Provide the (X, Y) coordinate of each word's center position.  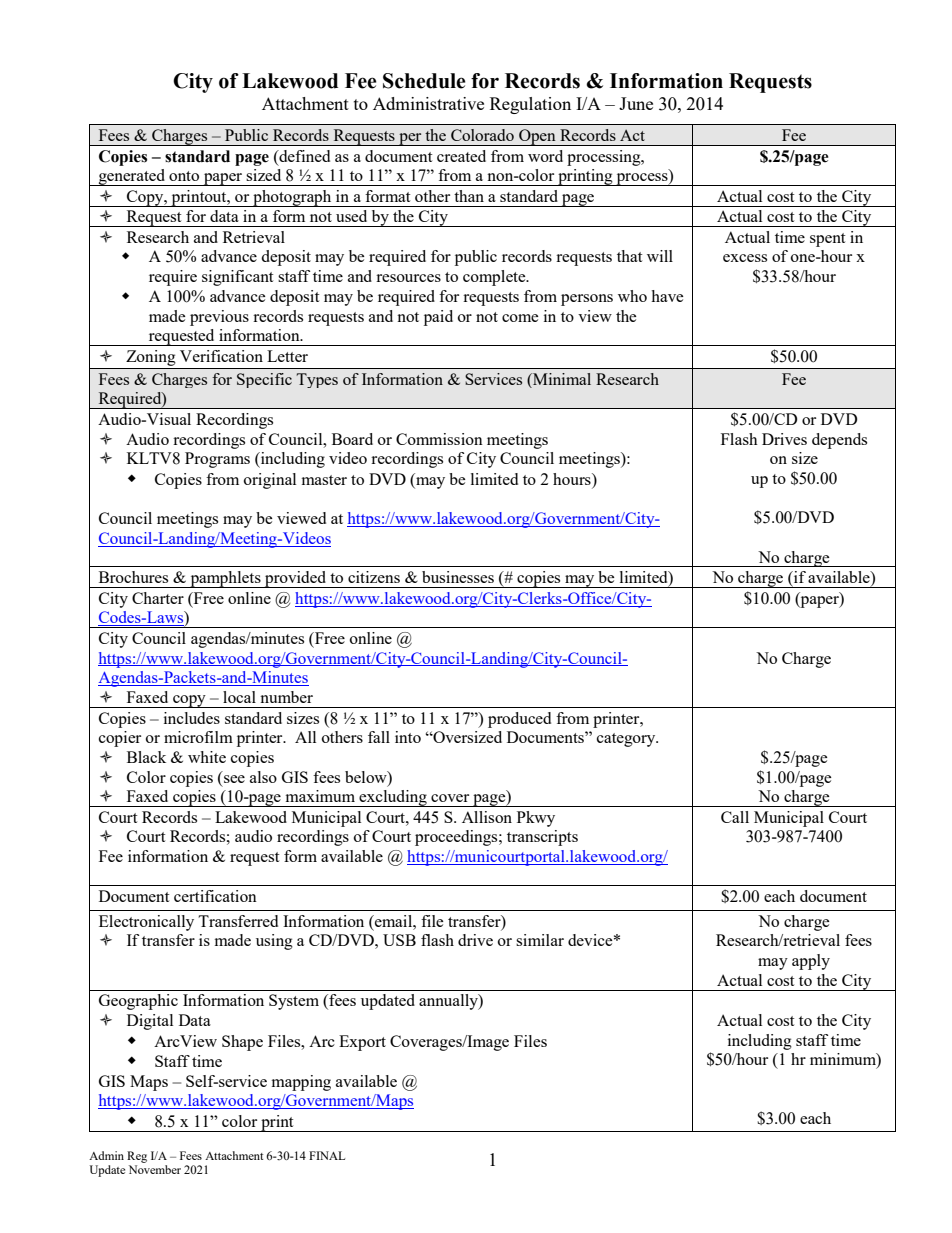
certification (215, 896)
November (155, 1169)
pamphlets (225, 579)
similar (540, 940)
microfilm (198, 737)
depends (839, 441)
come (520, 318)
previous (219, 318)
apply (811, 962)
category (627, 740)
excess (745, 258)
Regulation (530, 105)
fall (379, 737)
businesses (458, 577)
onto (184, 176)
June (636, 103)
